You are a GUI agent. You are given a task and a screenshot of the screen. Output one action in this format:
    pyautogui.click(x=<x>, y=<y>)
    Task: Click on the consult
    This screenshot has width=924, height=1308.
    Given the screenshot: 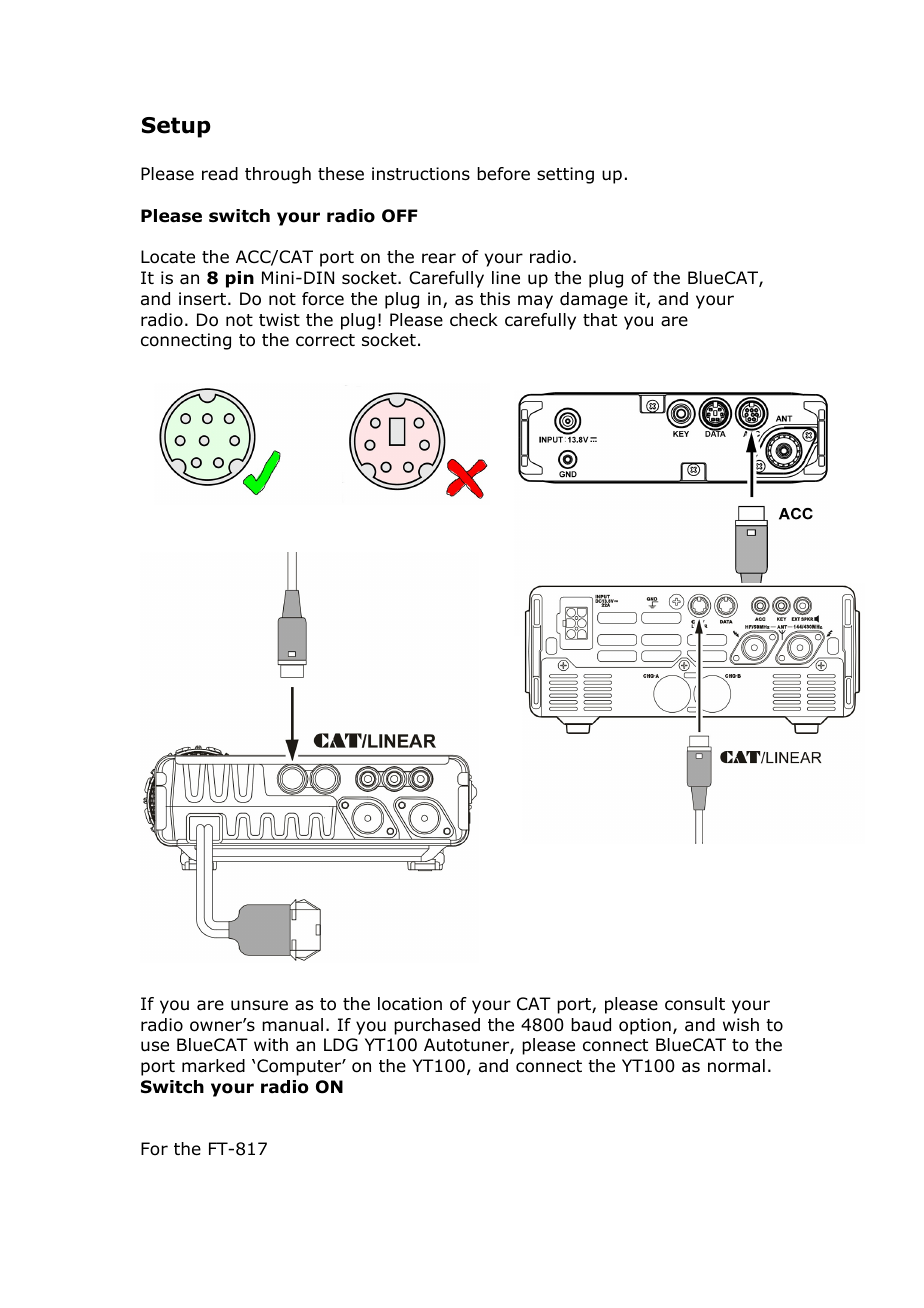 What is the action you would take?
    pyautogui.click(x=695, y=1004)
